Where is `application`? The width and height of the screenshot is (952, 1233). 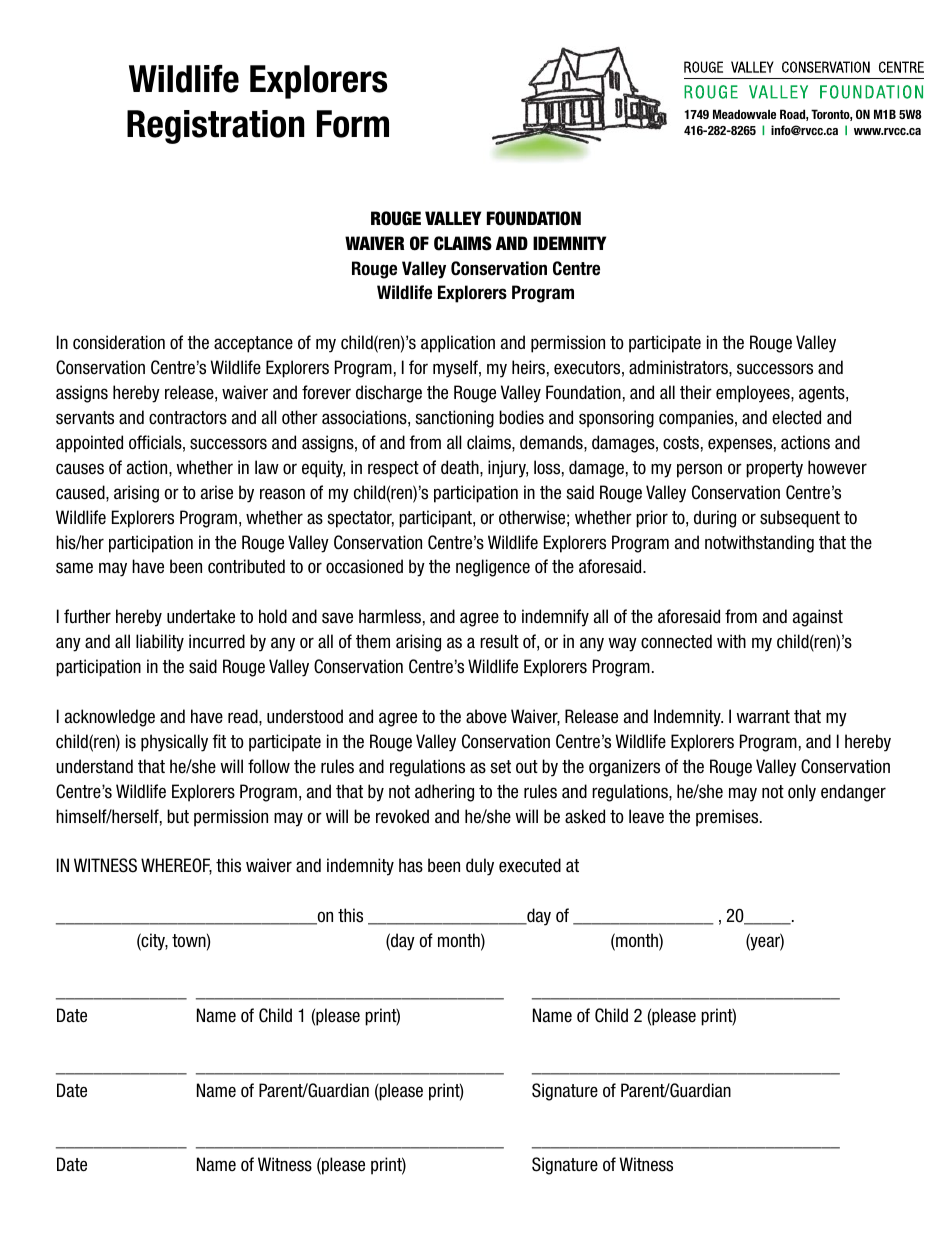 application is located at coordinates (458, 344).
